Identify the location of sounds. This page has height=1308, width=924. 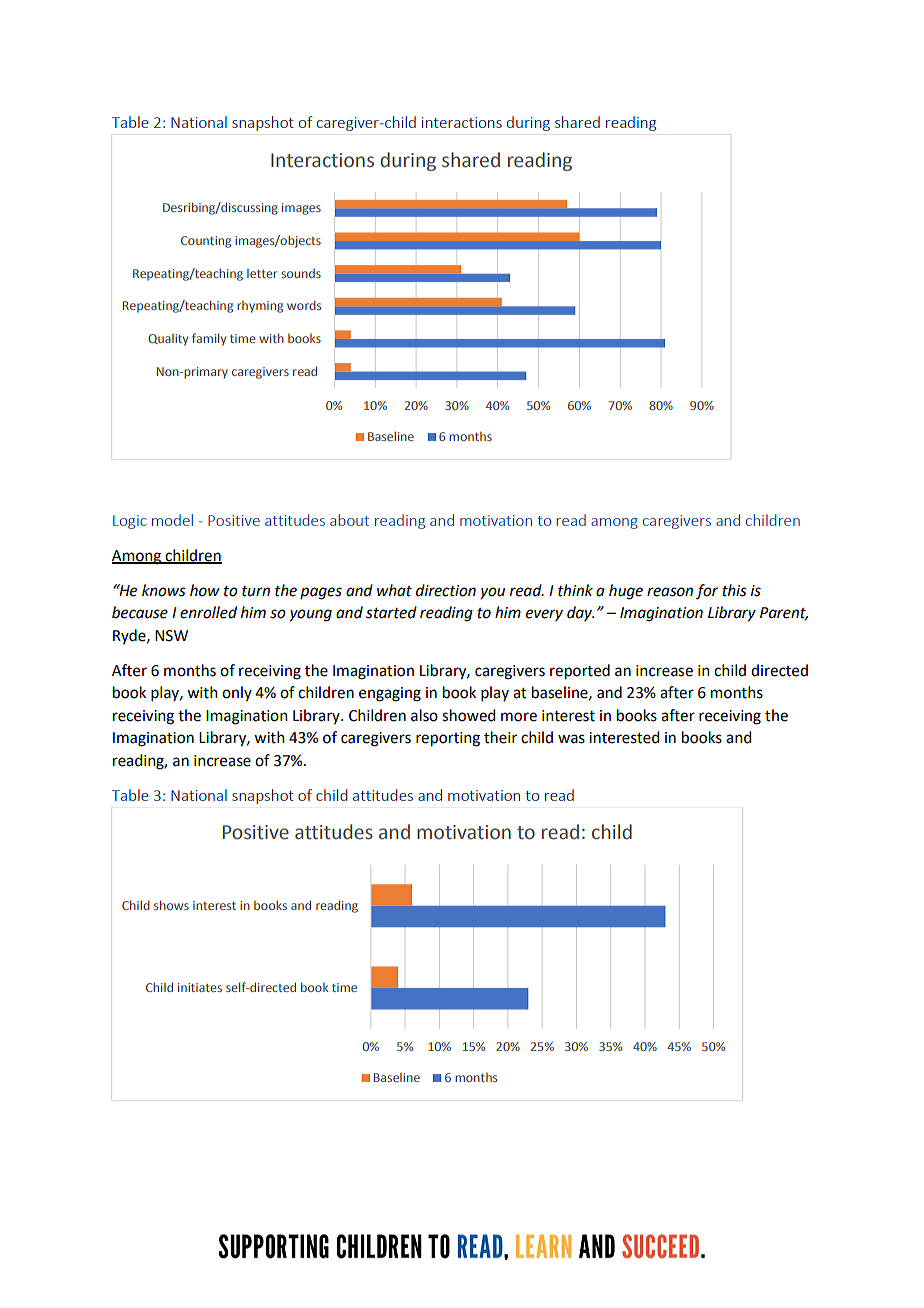
(301, 273).
